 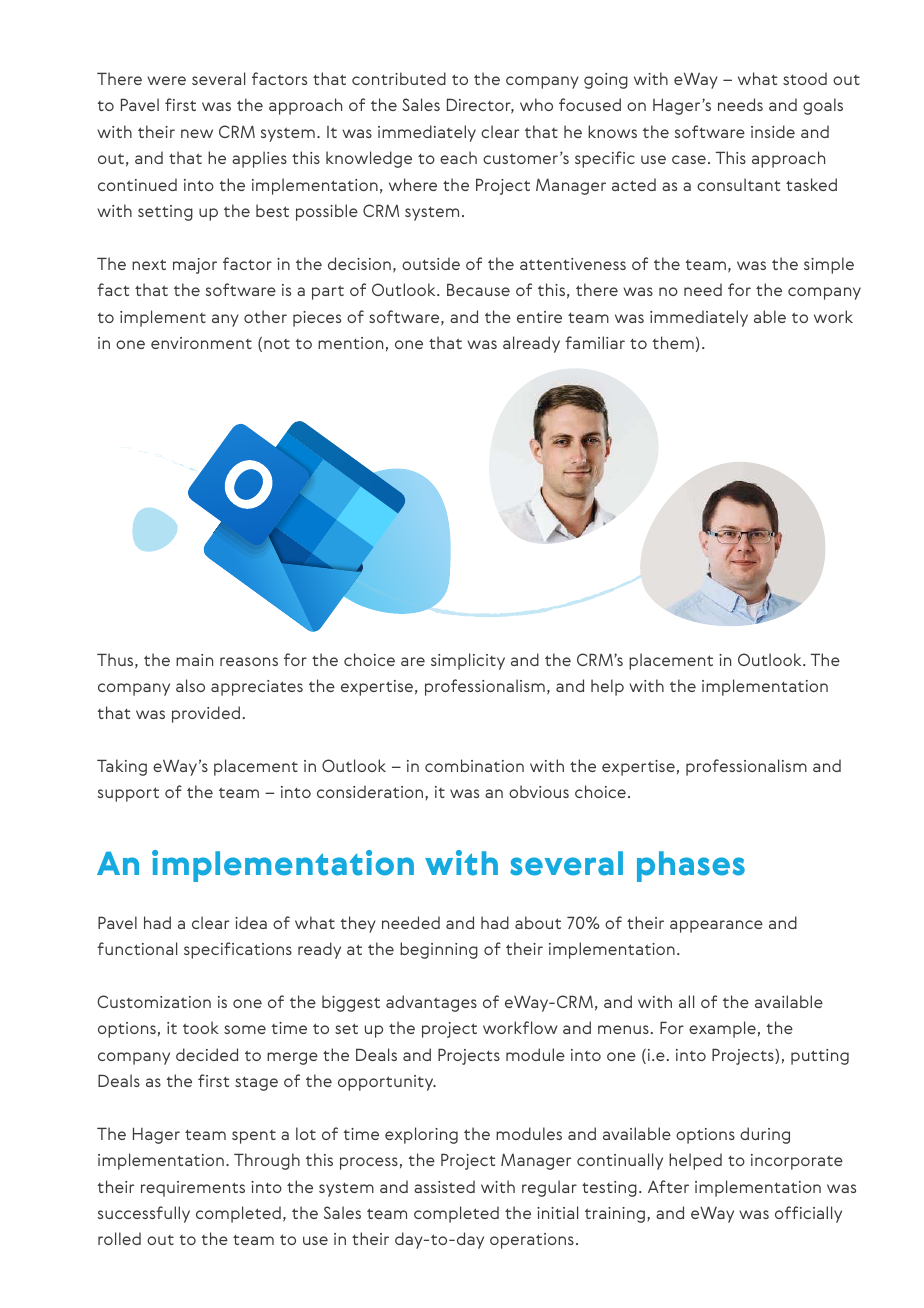 I want to click on each, so click(x=458, y=157).
